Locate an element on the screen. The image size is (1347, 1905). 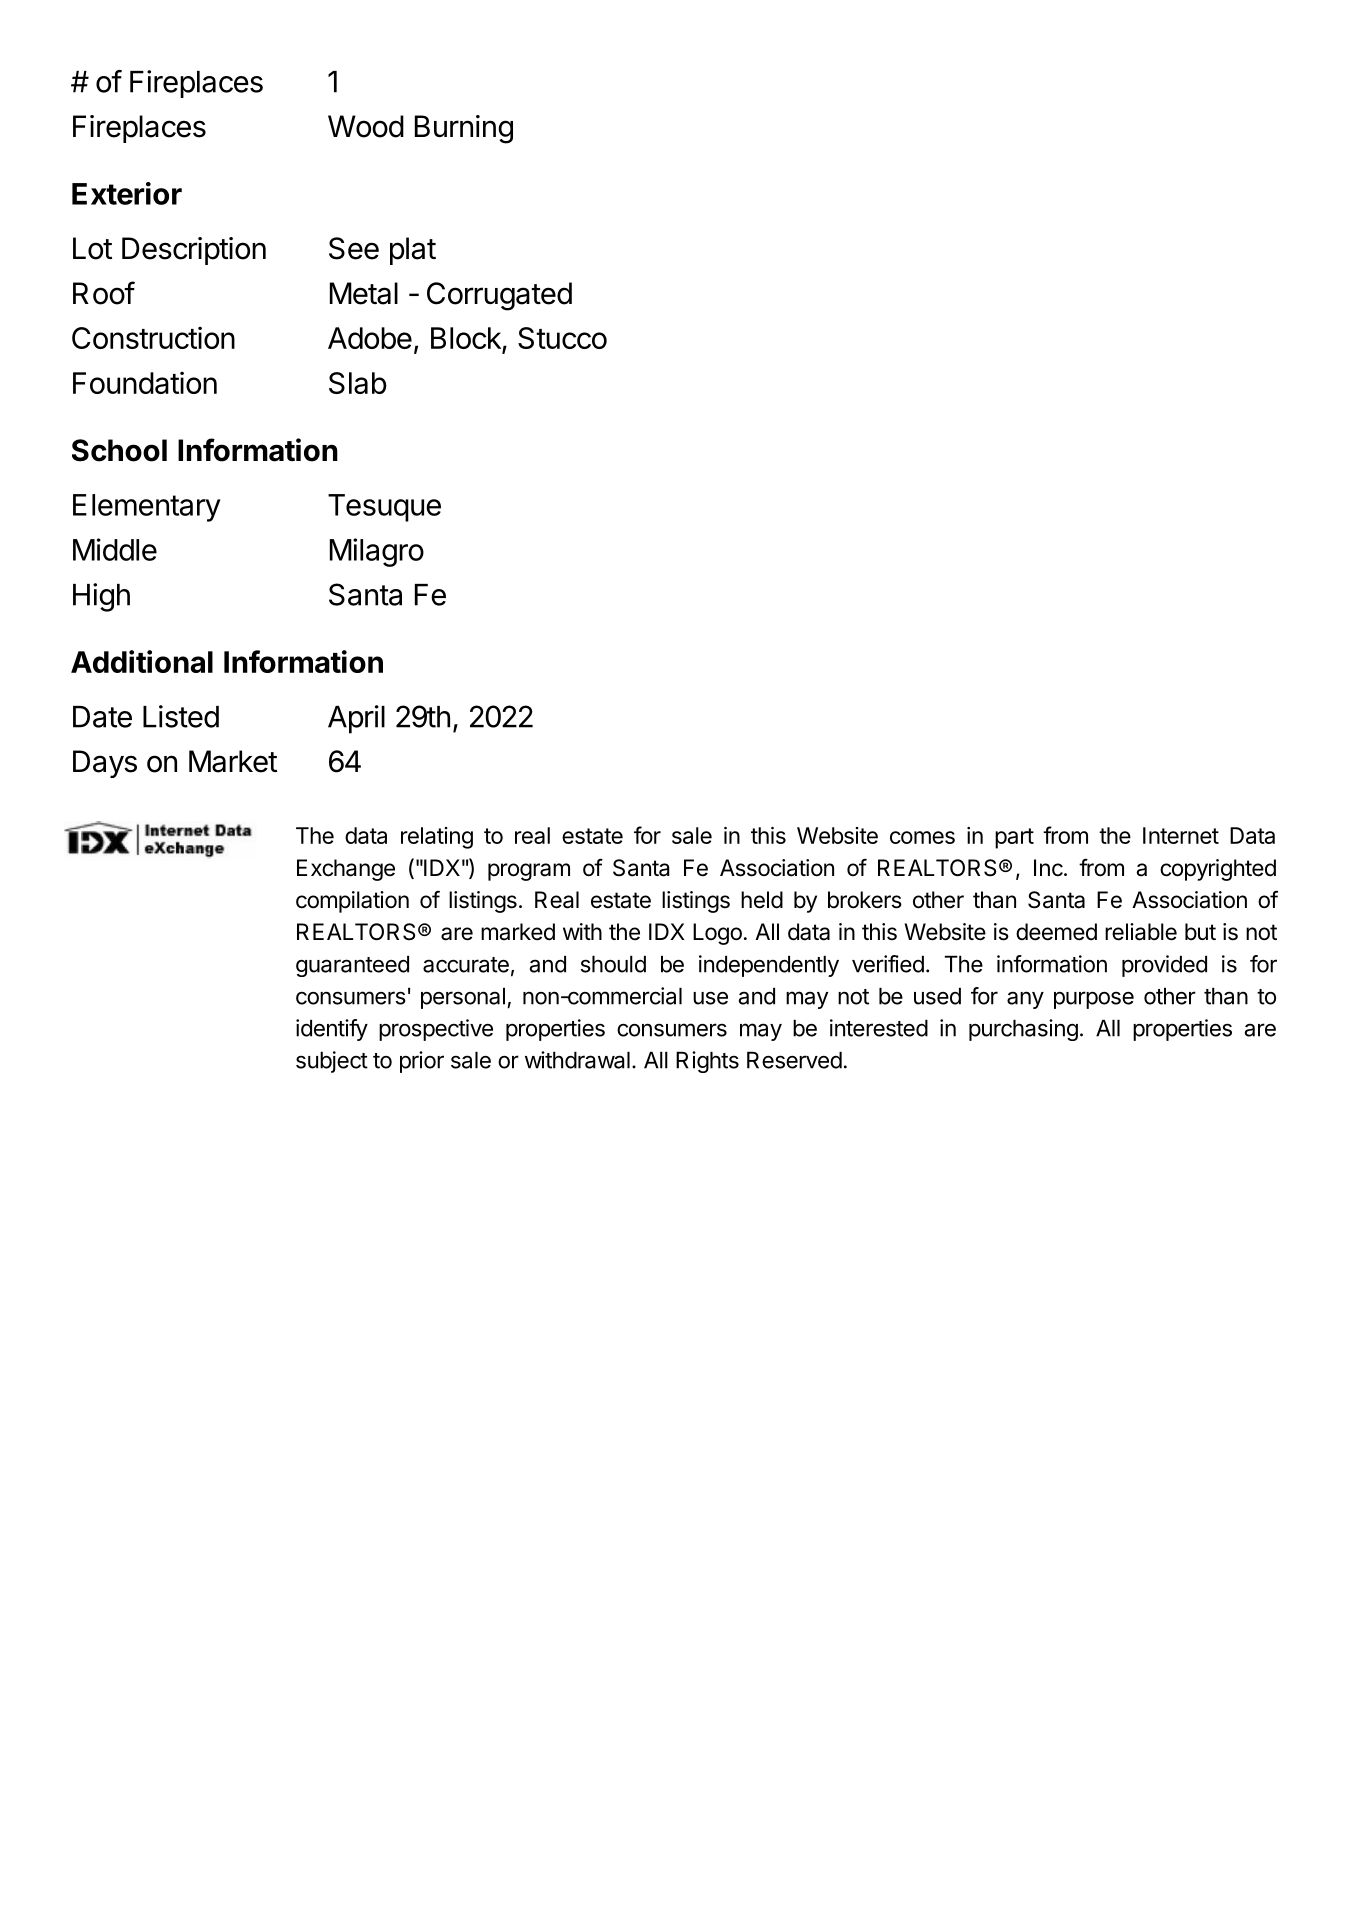
Rights is located at coordinates (707, 1062).
